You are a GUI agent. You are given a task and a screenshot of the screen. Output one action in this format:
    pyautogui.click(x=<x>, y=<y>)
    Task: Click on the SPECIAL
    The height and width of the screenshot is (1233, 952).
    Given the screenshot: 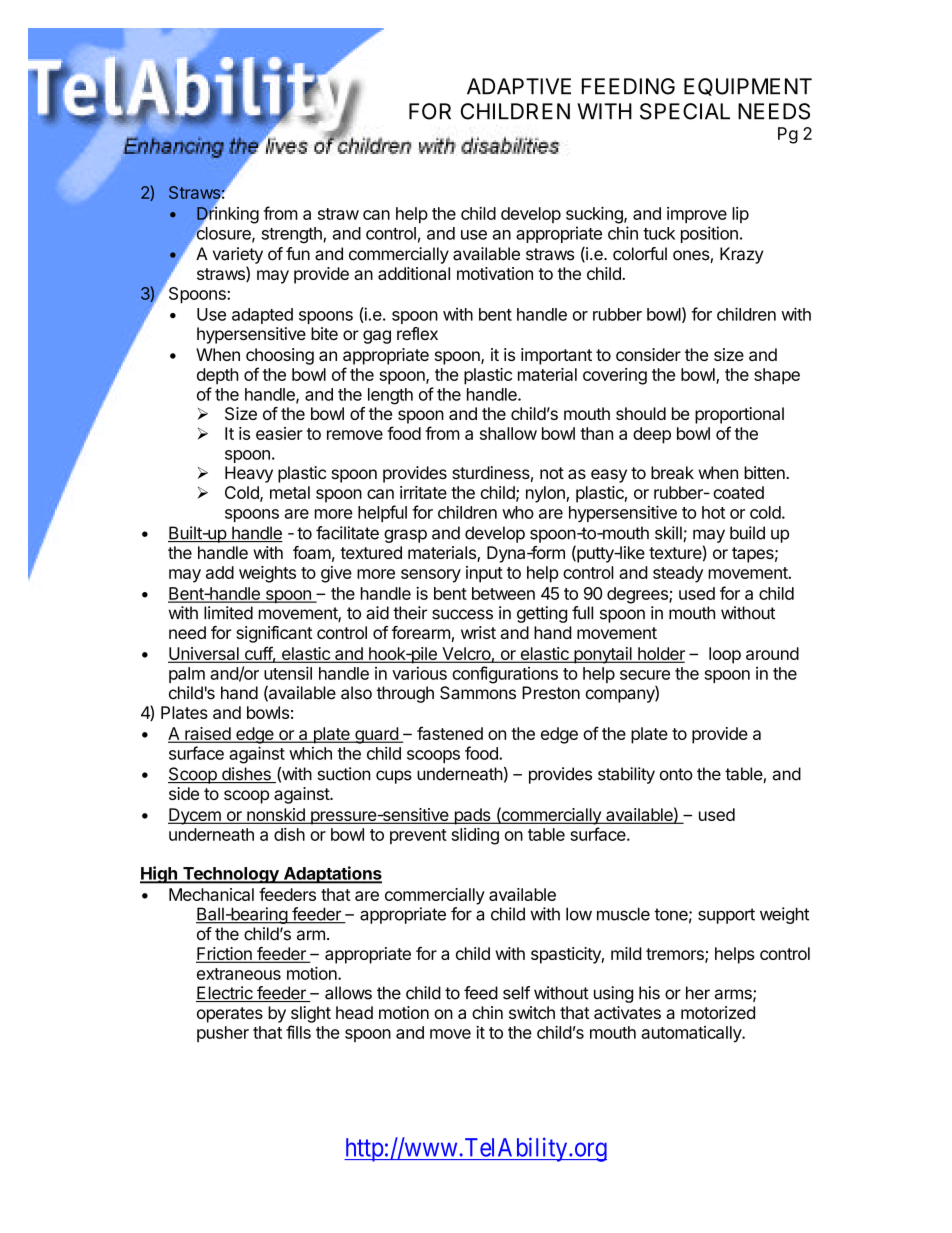 What is the action you would take?
    pyautogui.click(x=685, y=111)
